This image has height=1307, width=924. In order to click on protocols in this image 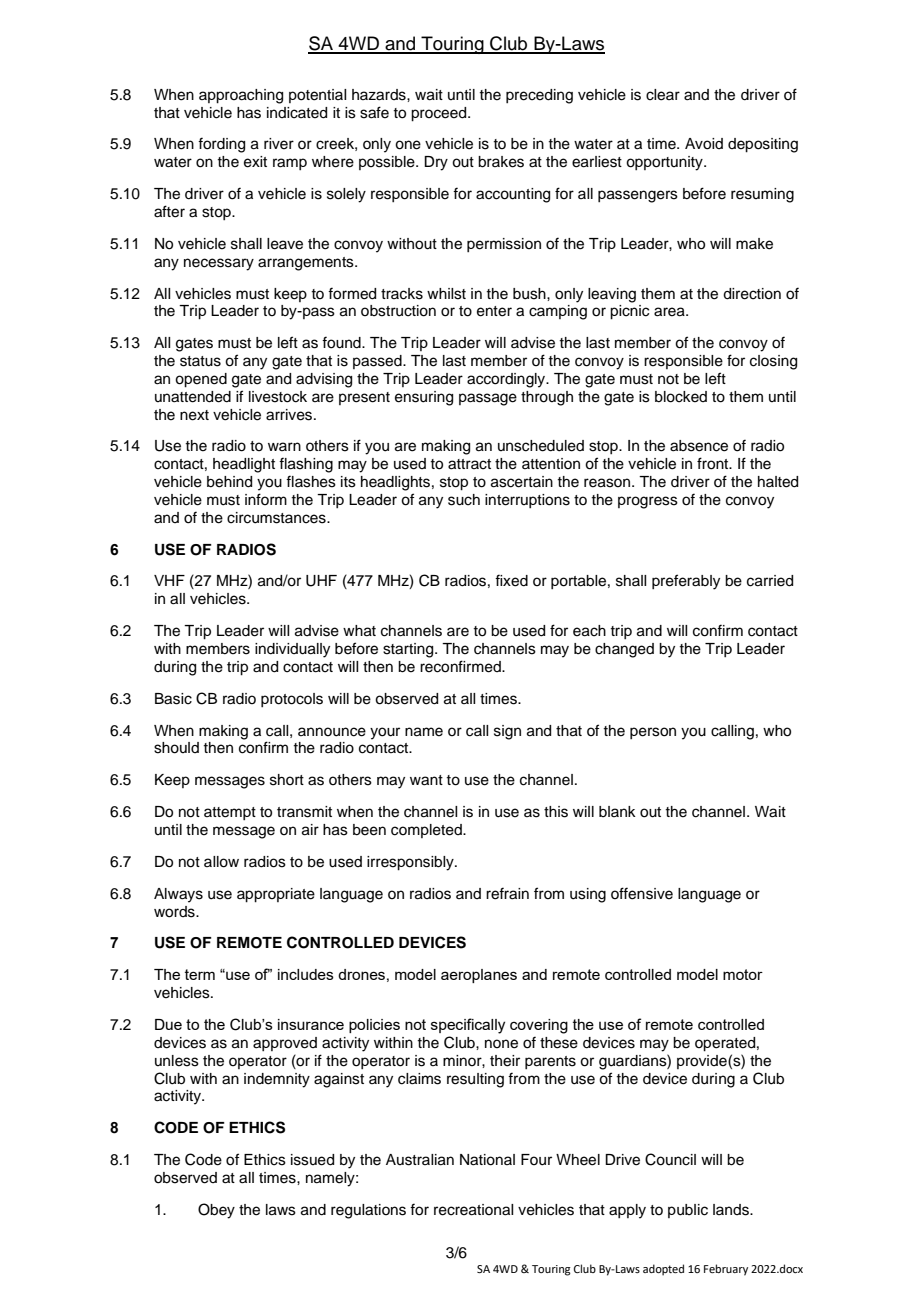, I will do `click(292, 700)`.
